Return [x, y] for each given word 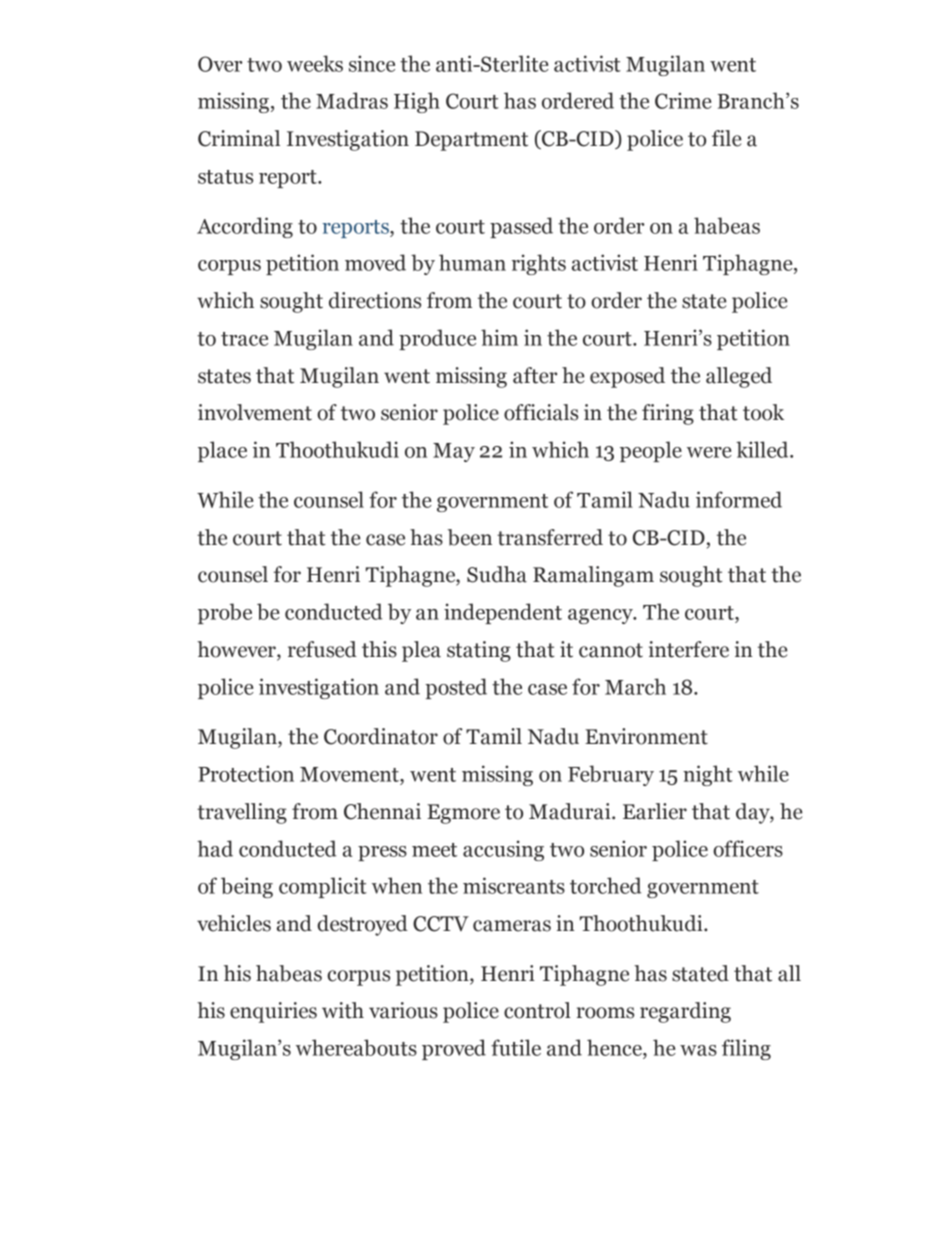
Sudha [497, 574]
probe [225, 613]
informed [739, 499]
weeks [315, 63]
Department [471, 141]
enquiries [273, 1012]
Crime [683, 100]
